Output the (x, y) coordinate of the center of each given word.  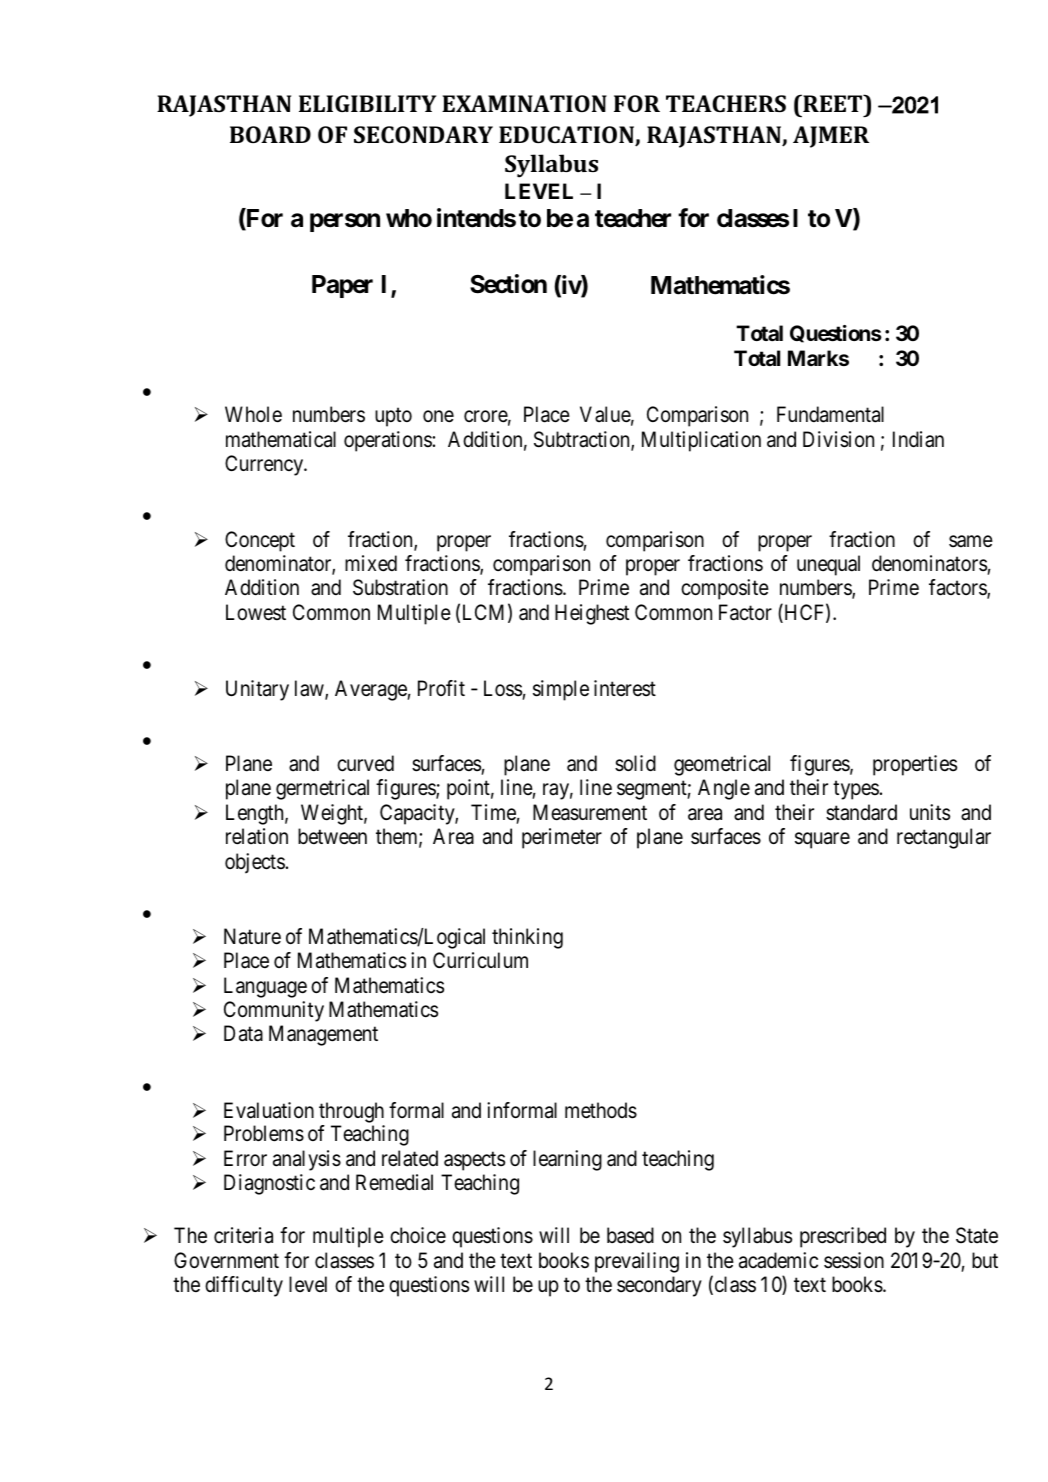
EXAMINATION (524, 103)
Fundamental (830, 414)
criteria (243, 1235)
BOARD (270, 134)
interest (625, 688)
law (310, 689)
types (856, 790)
